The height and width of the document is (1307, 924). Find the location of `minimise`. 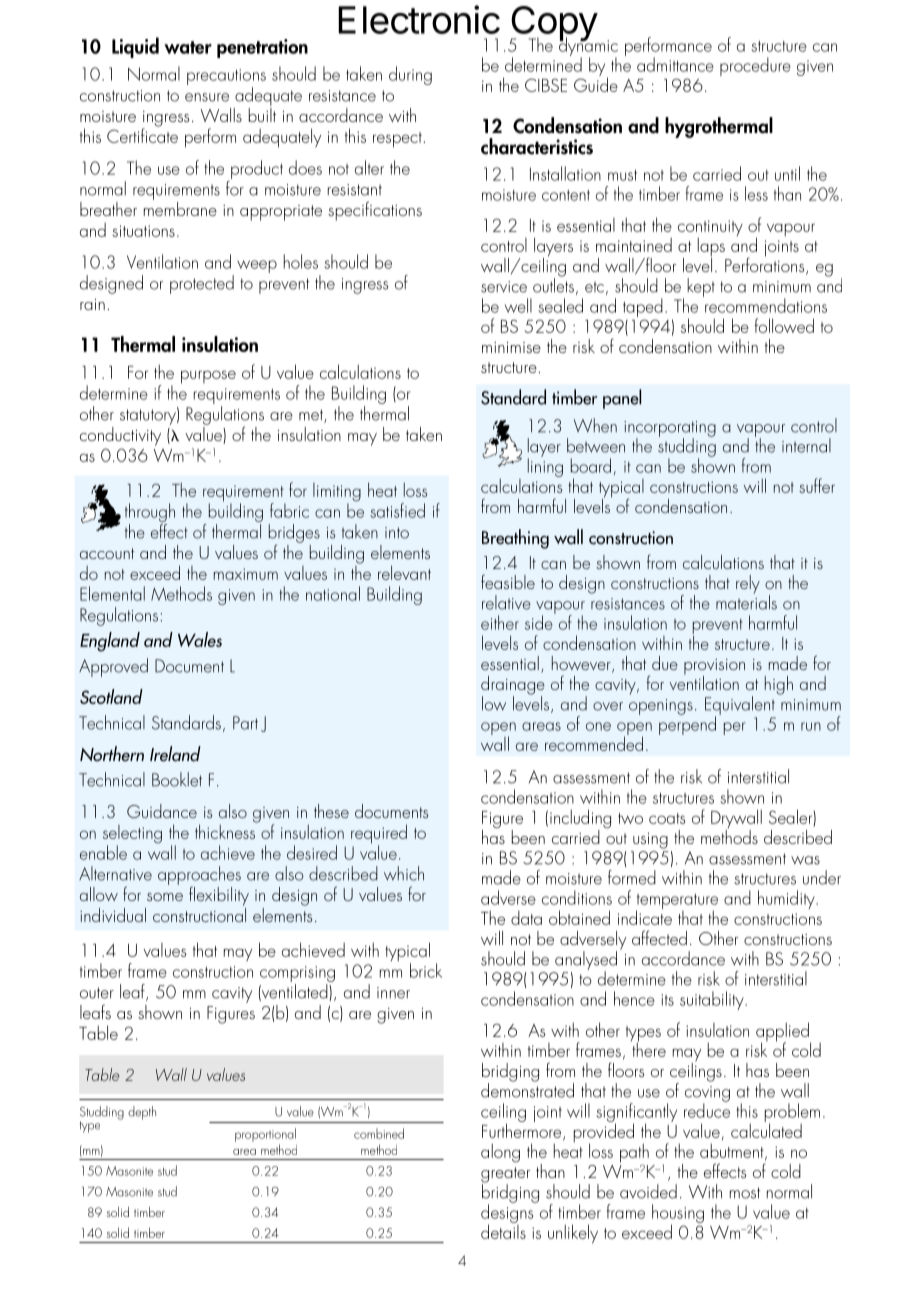

minimise is located at coordinates (511, 347).
